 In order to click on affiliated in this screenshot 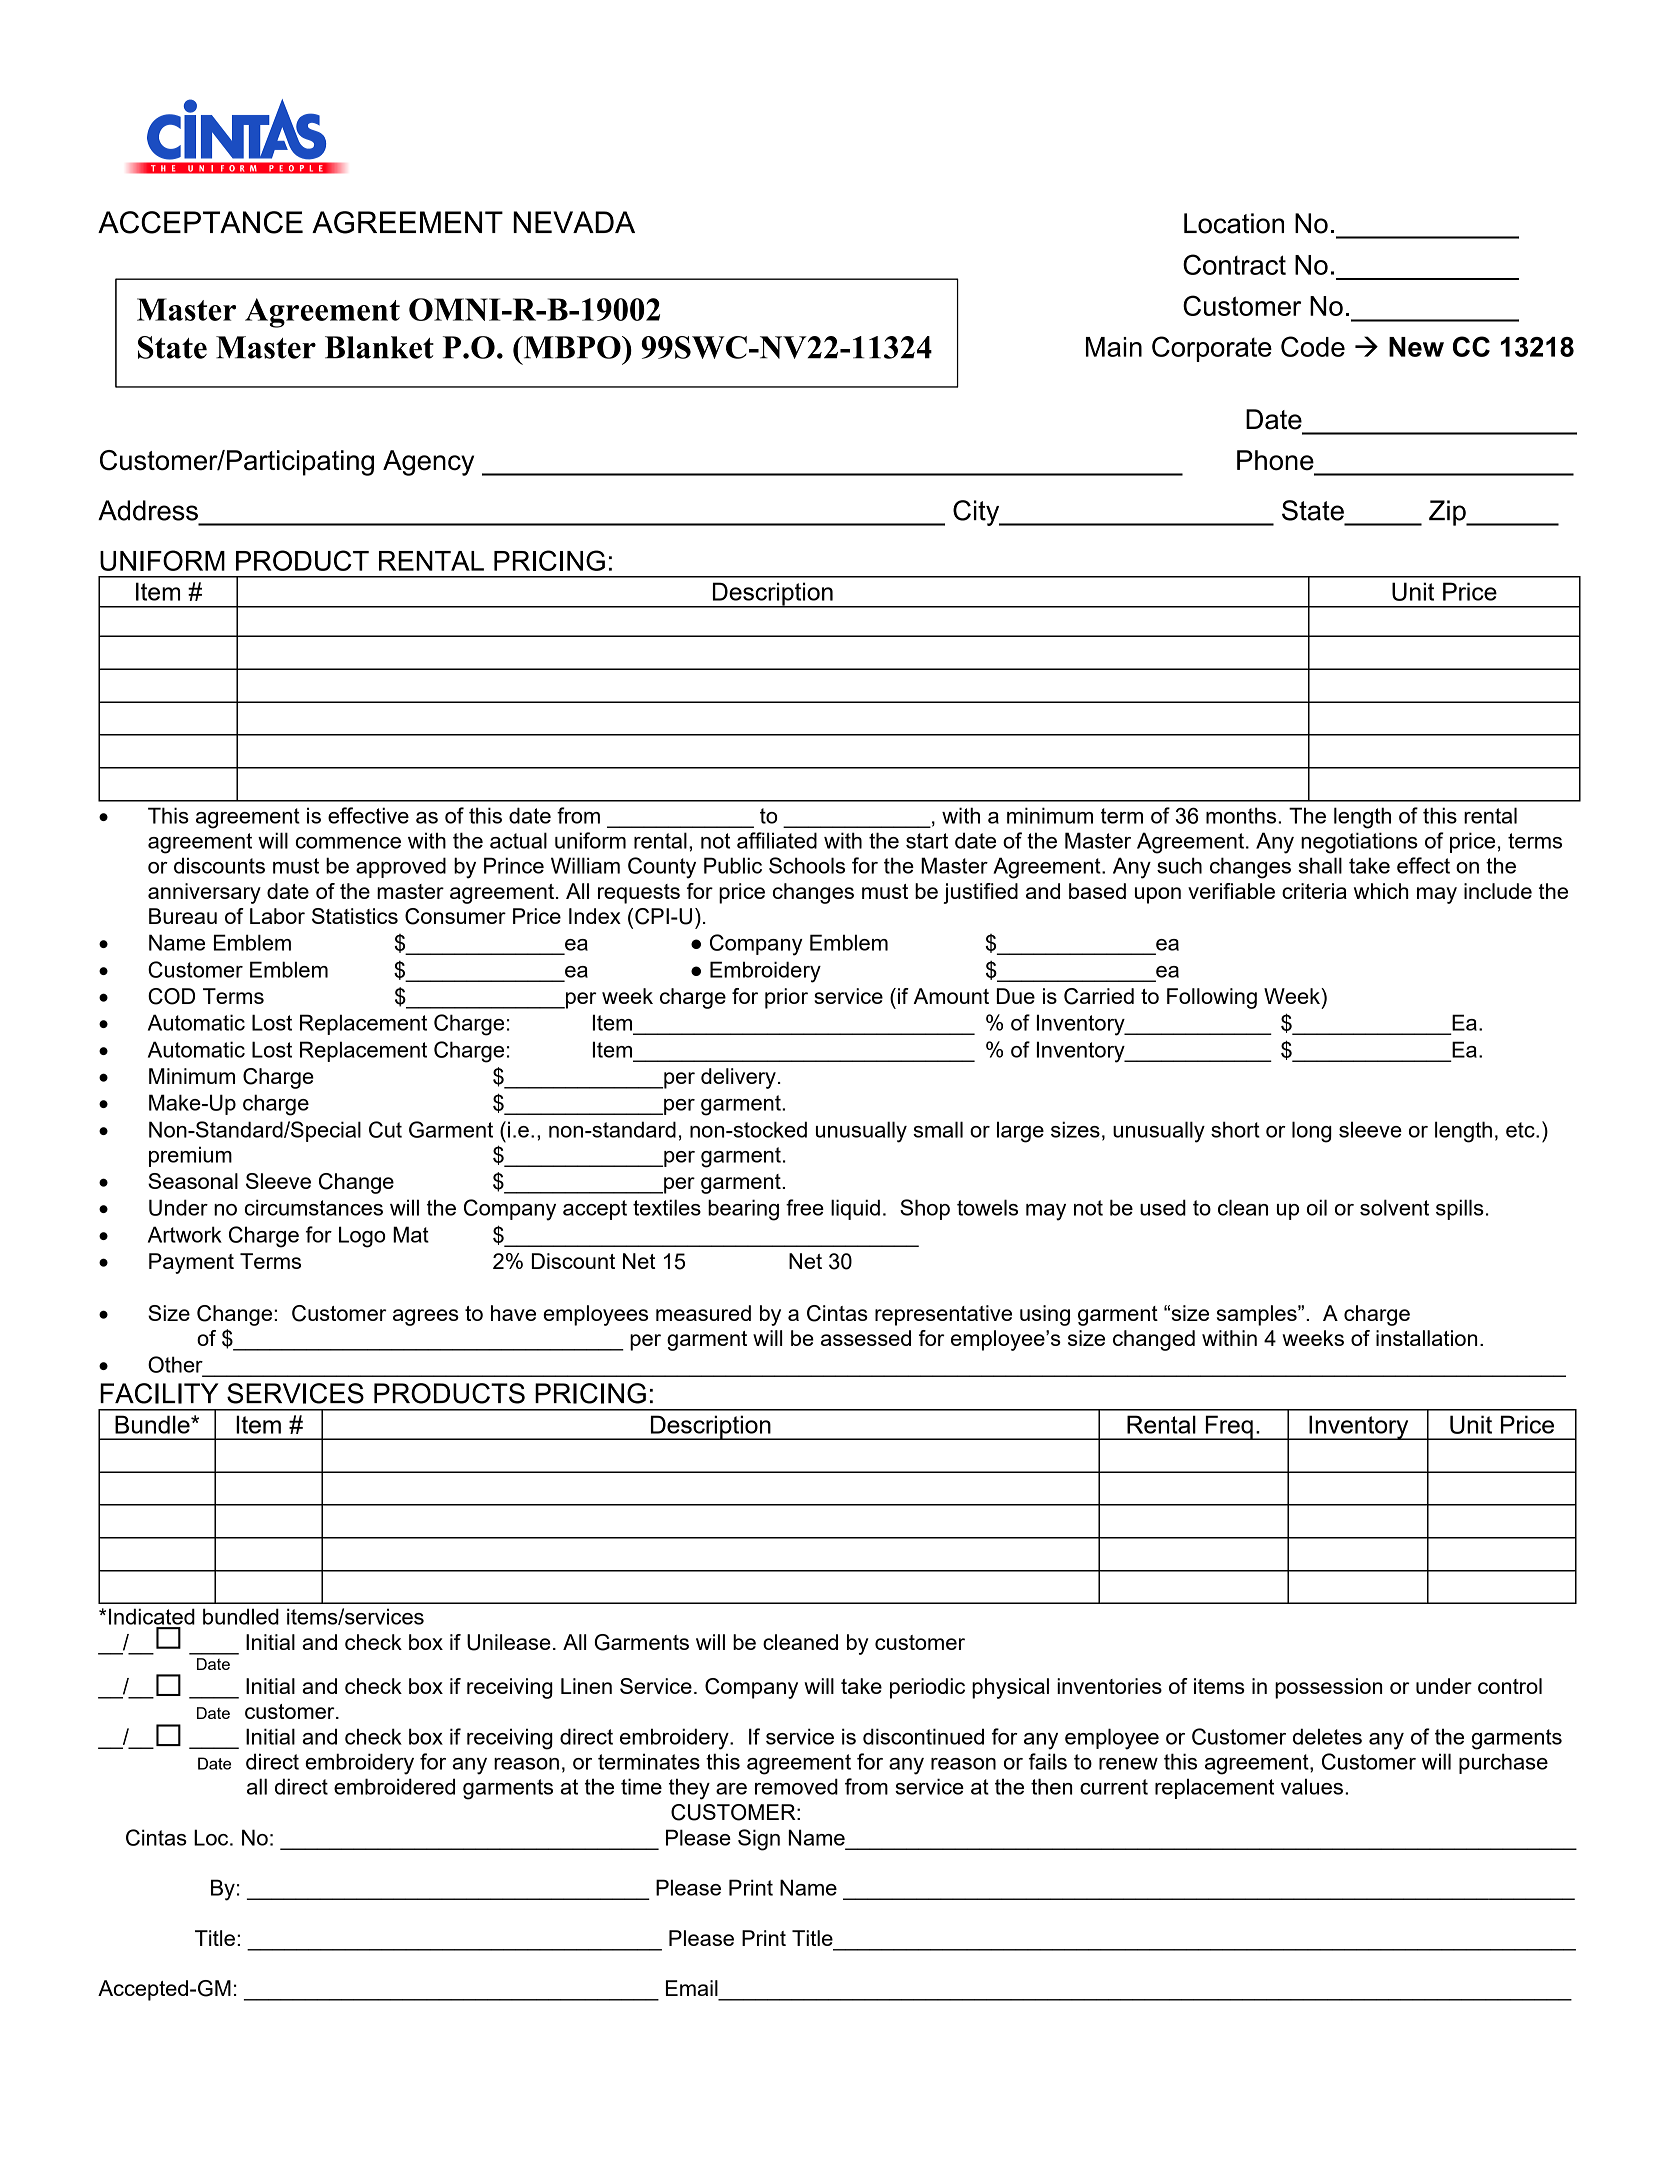, I will do `click(777, 840)`.
